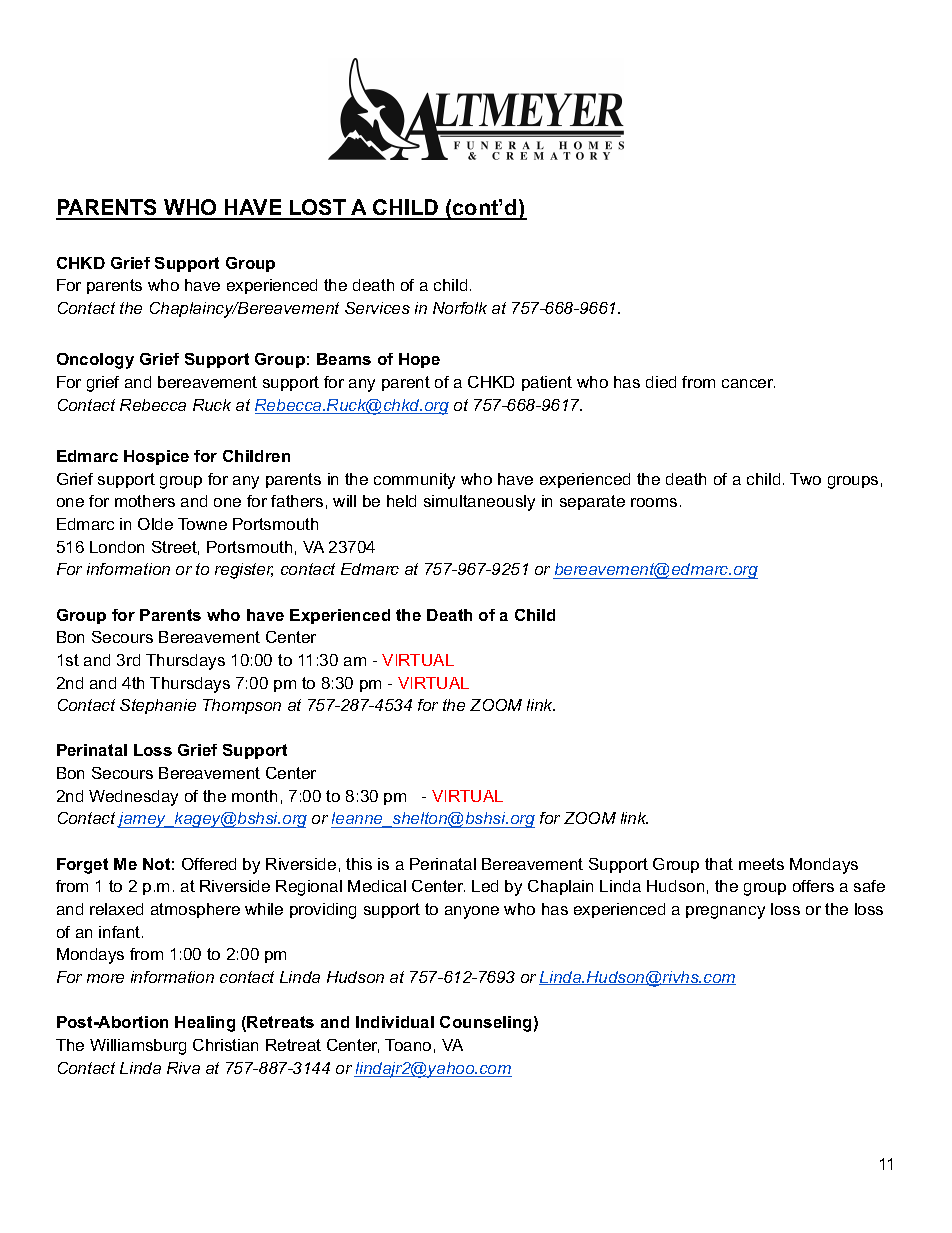 The width and height of the screenshot is (952, 1233). What do you see at coordinates (158, 706) in the screenshot?
I see `Stephanie` at bounding box center [158, 706].
